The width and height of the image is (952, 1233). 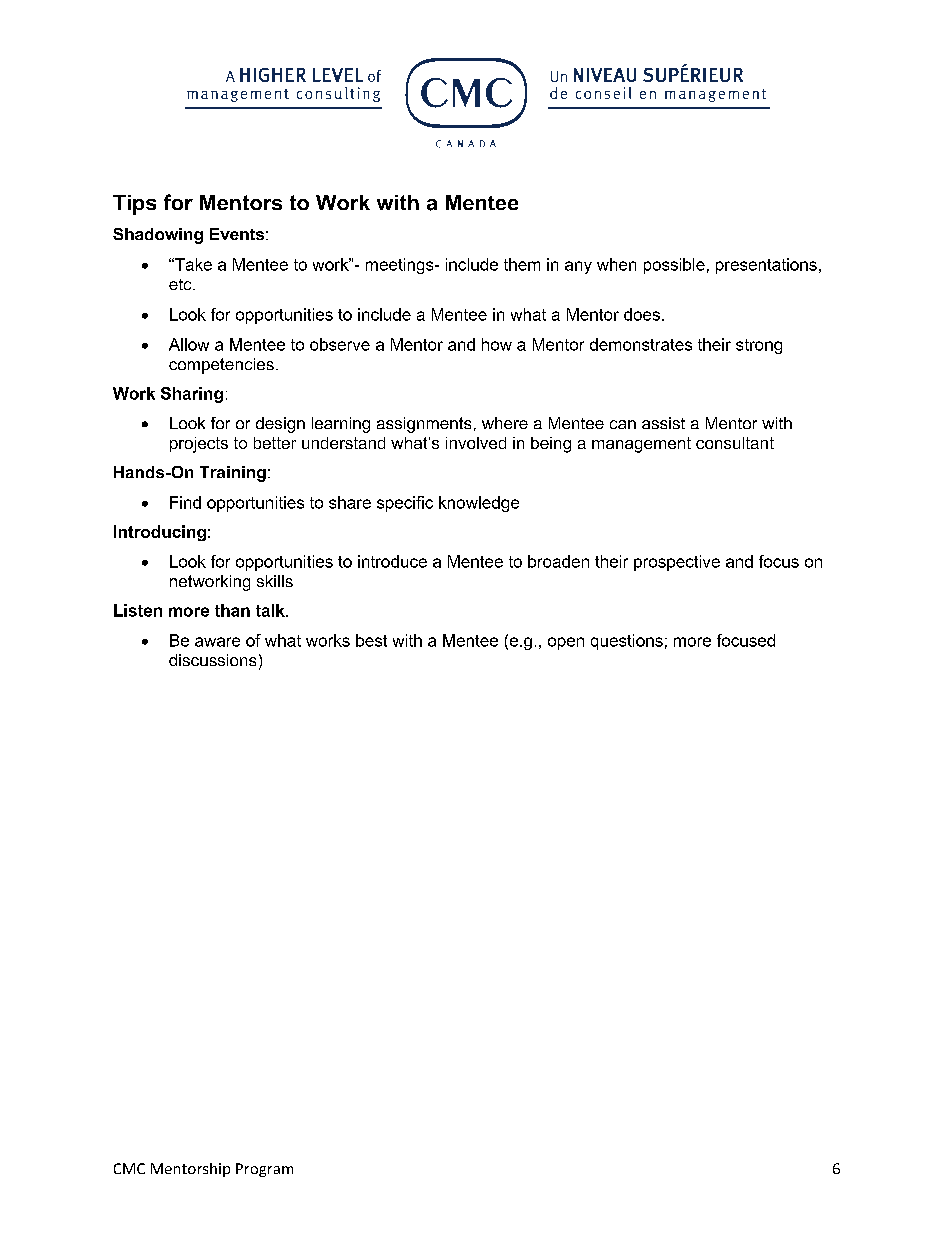 What do you see at coordinates (158, 236) in the image?
I see `Shadowing` at bounding box center [158, 236].
